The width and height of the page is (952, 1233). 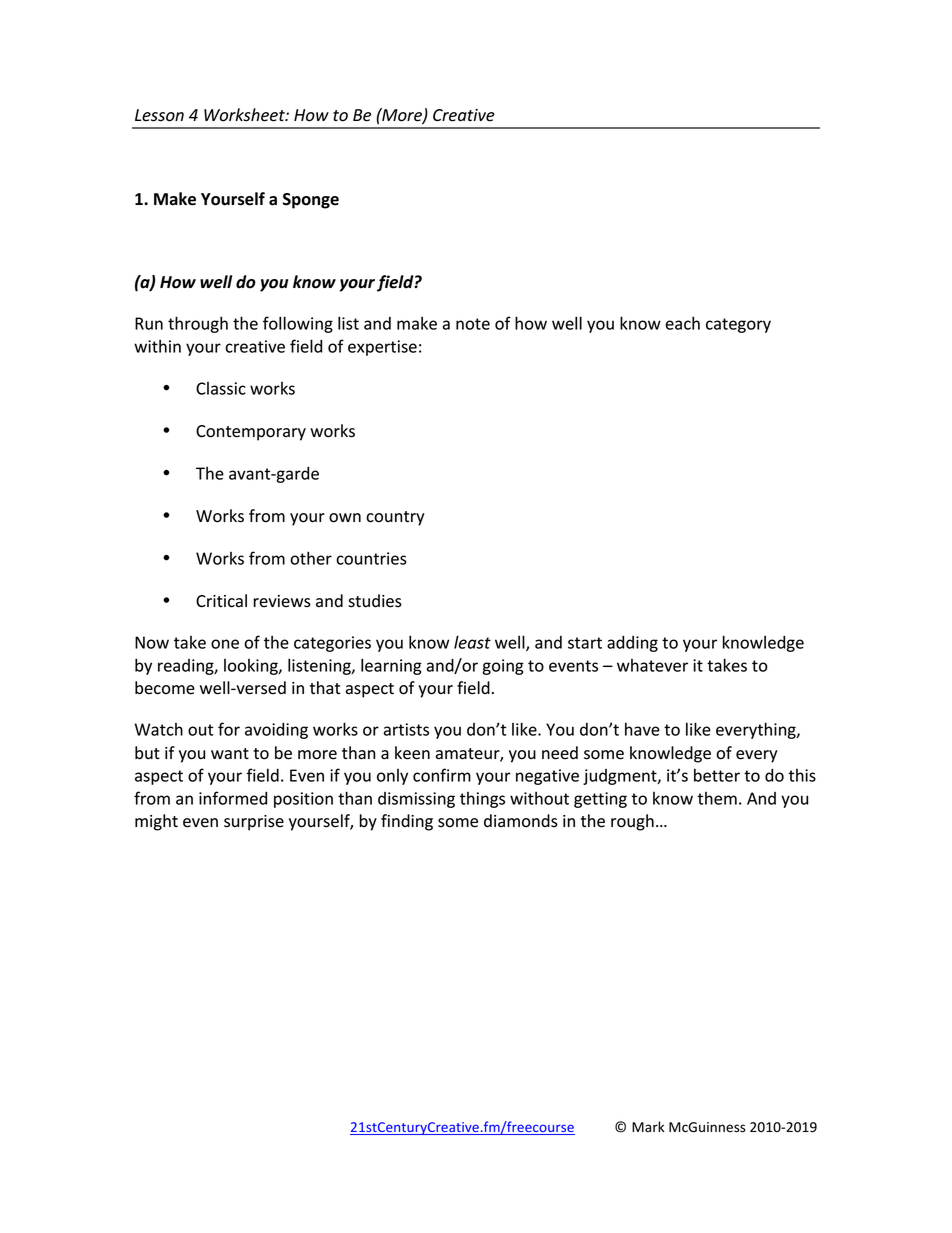 I want to click on least, so click(x=472, y=642).
